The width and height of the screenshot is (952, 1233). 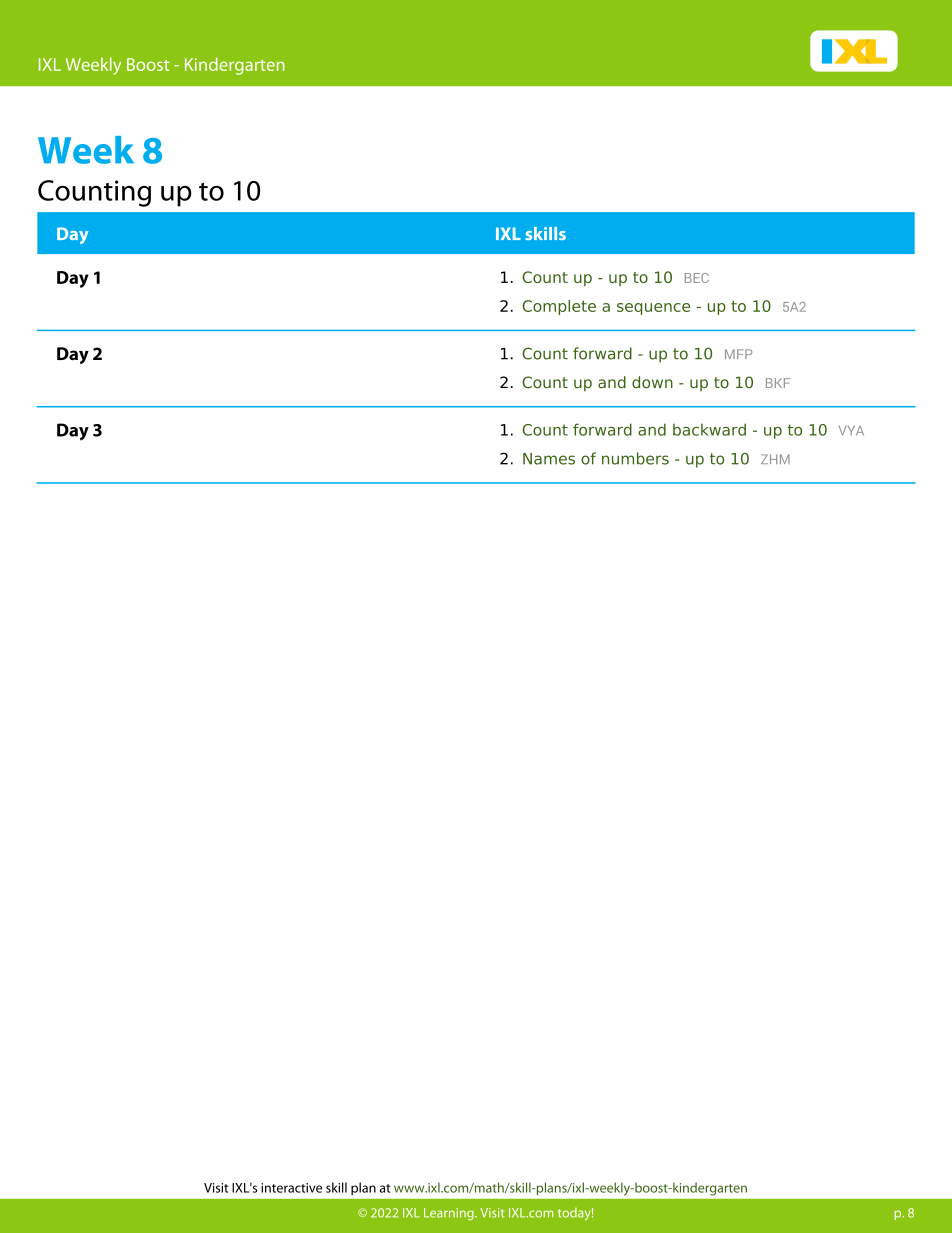 I want to click on Names, so click(x=549, y=459).
